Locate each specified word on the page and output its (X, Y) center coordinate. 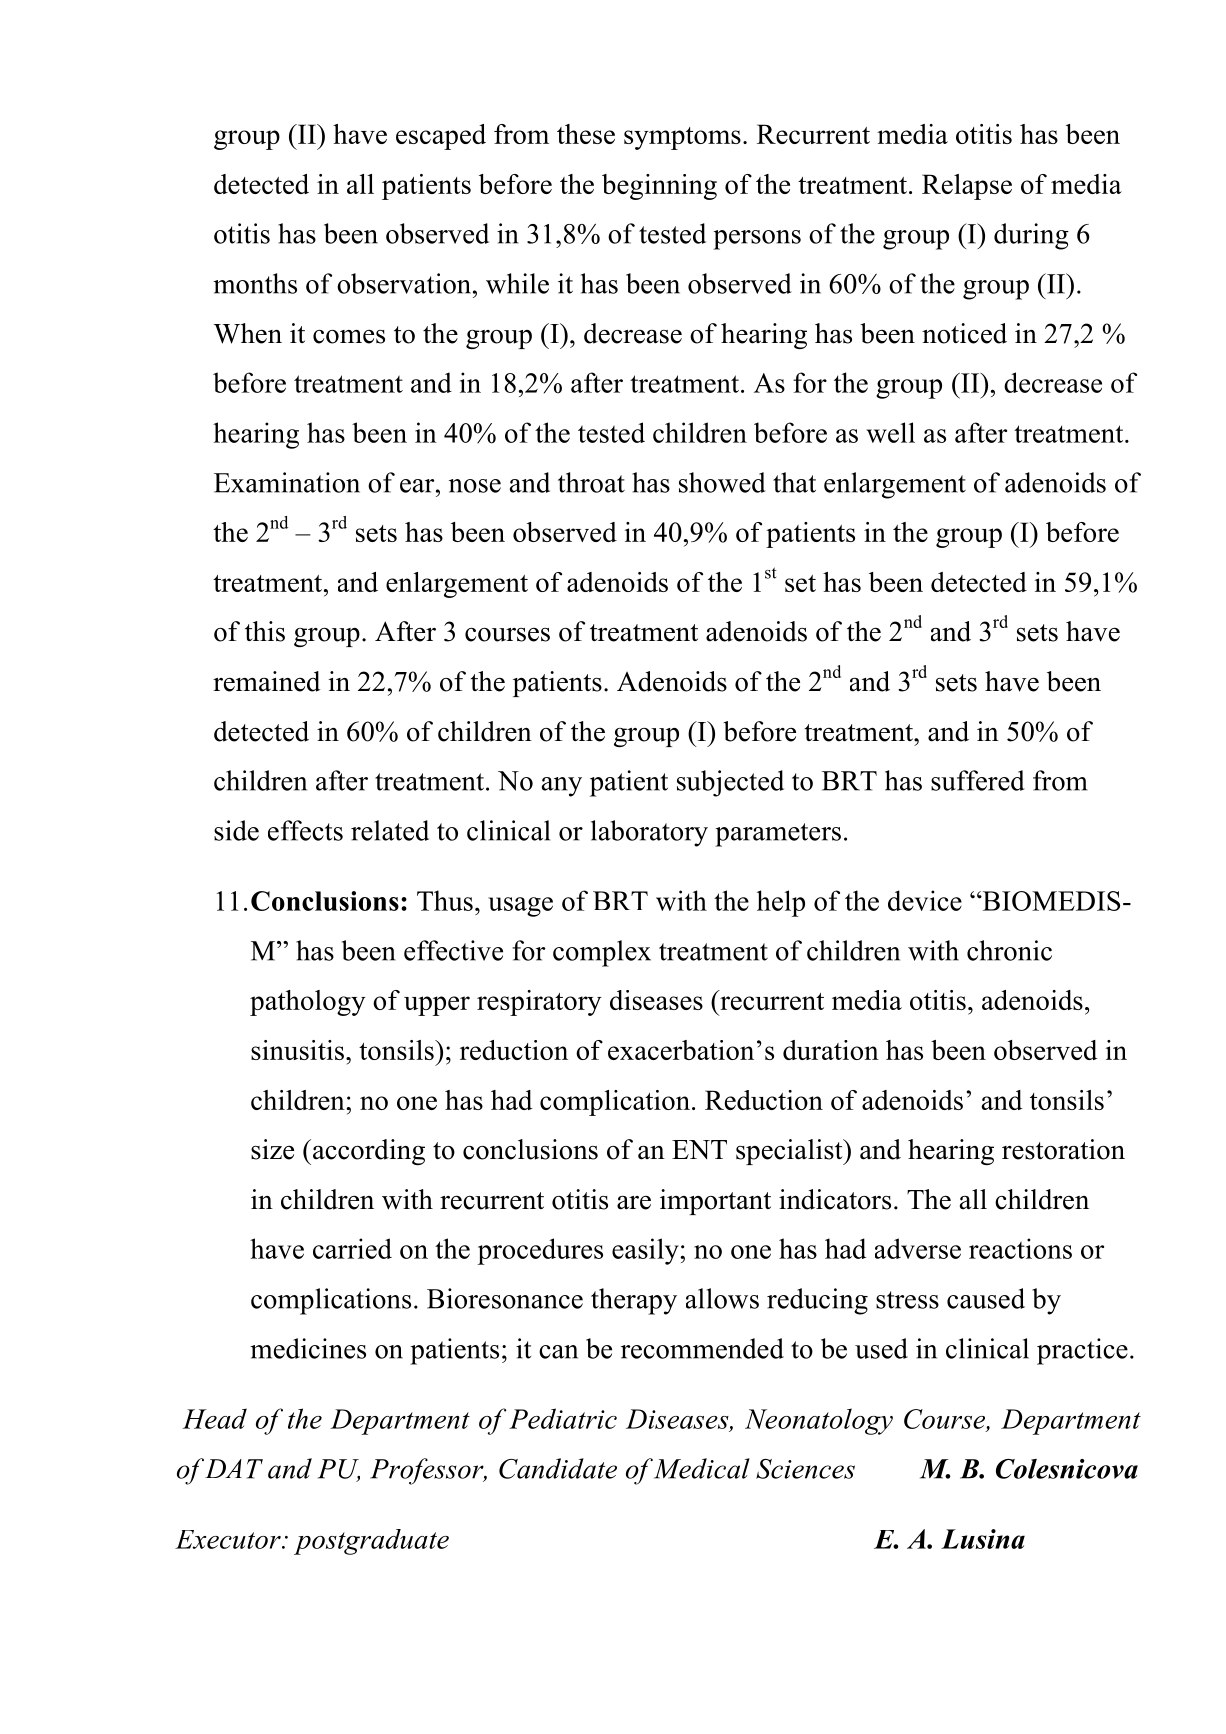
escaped (441, 137)
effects (305, 830)
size (272, 1149)
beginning (659, 187)
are (634, 1203)
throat (591, 482)
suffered (978, 780)
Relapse (967, 187)
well (891, 432)
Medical (702, 1468)
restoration (1063, 1149)
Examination (287, 482)
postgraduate (371, 1542)
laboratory (649, 833)
